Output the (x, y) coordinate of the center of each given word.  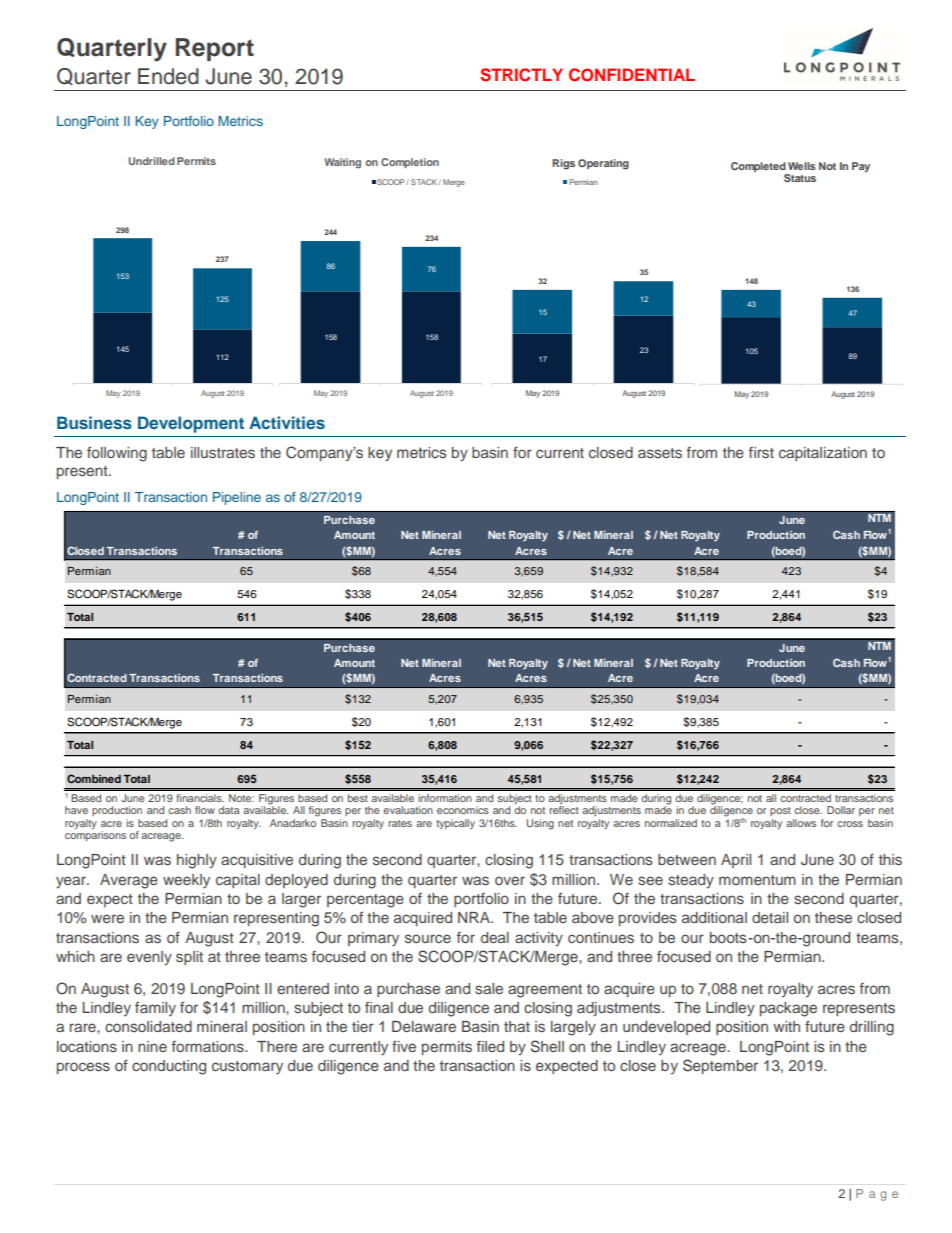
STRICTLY (521, 75)
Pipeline (237, 498)
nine (152, 1046)
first (761, 452)
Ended (168, 76)
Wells (802, 166)
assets (660, 453)
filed (490, 1046)
